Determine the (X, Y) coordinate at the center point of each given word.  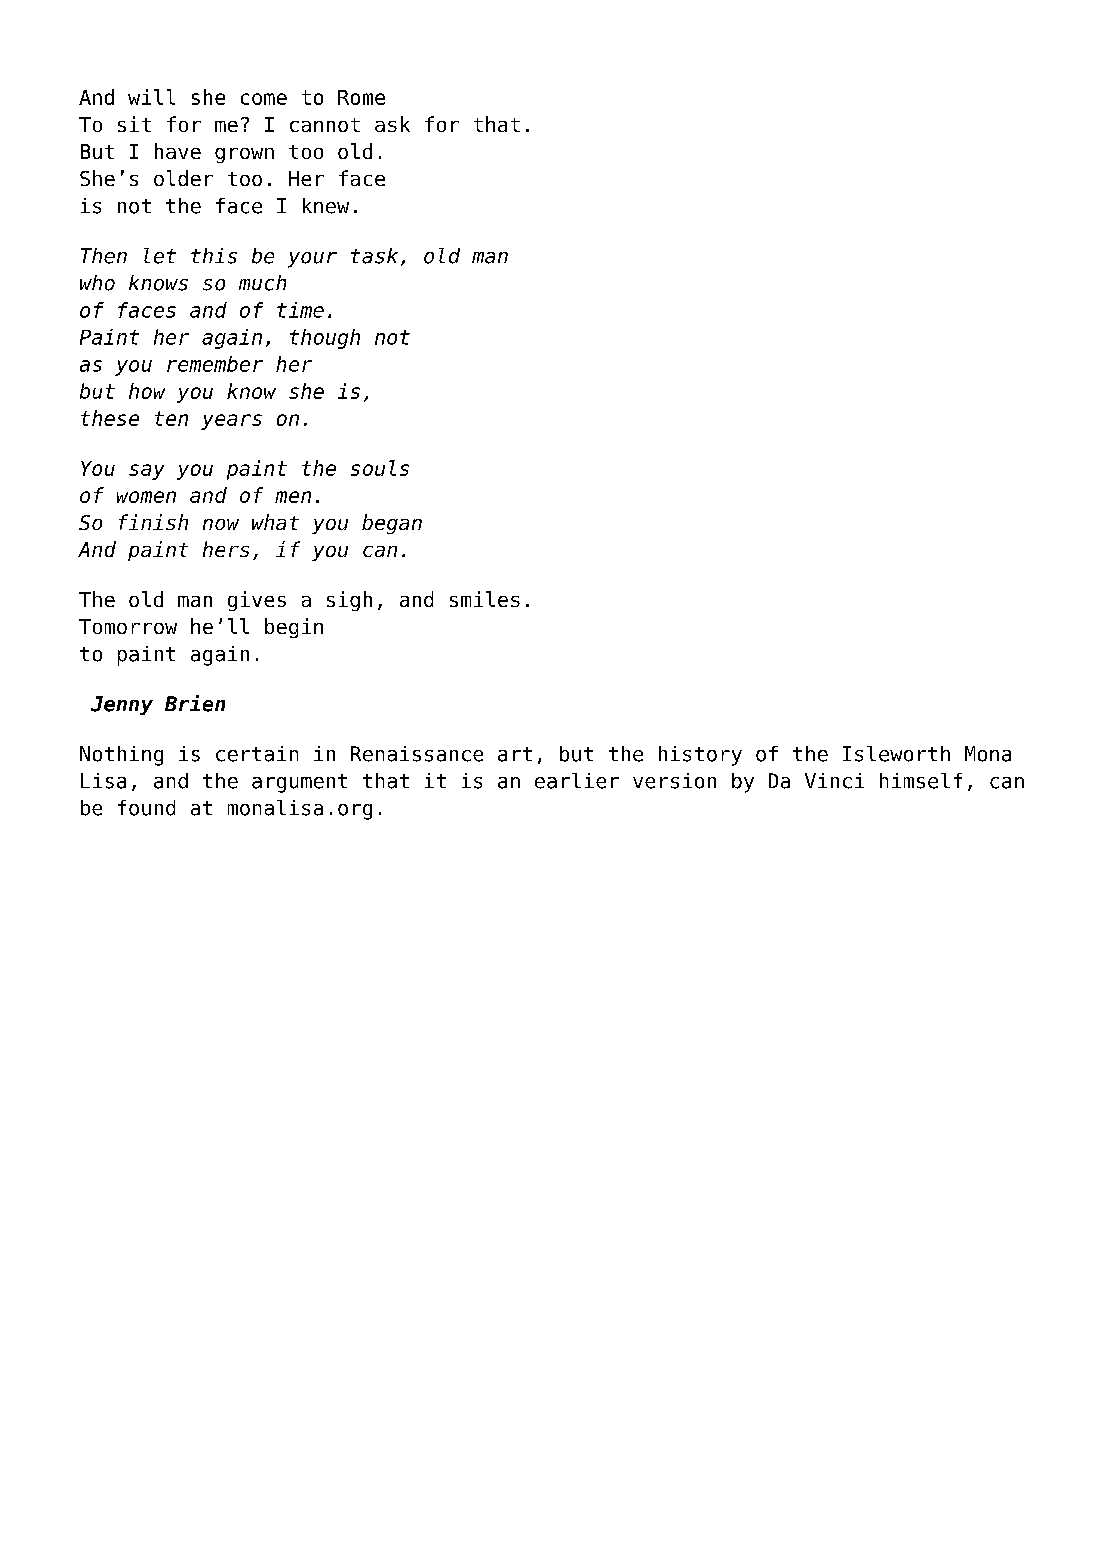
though (325, 339)
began (392, 524)
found (146, 808)
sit (134, 124)
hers (226, 549)
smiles (485, 599)
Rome (361, 97)
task (374, 256)
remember (215, 364)
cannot (325, 125)
